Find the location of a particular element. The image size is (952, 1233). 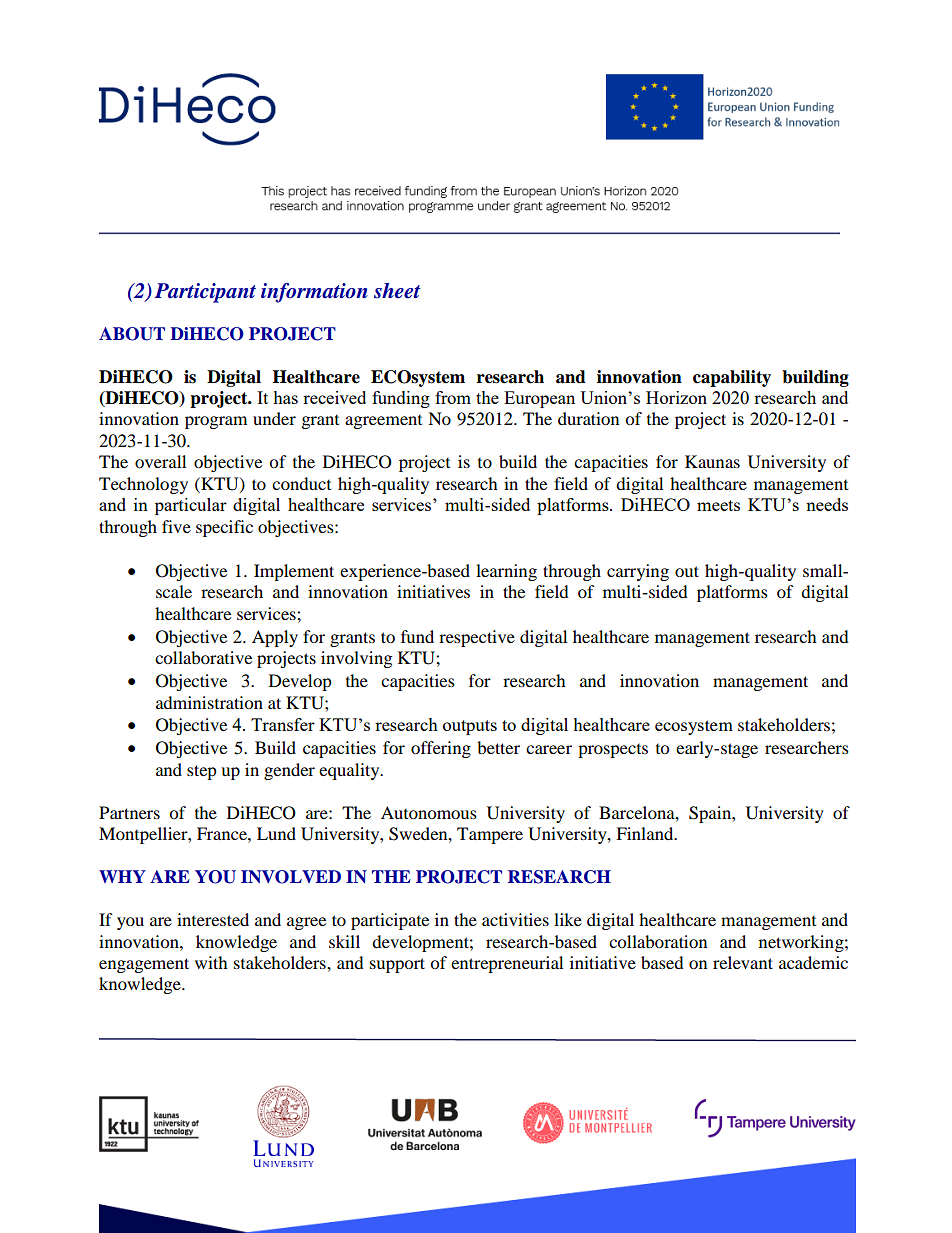

sheet is located at coordinates (397, 291).
